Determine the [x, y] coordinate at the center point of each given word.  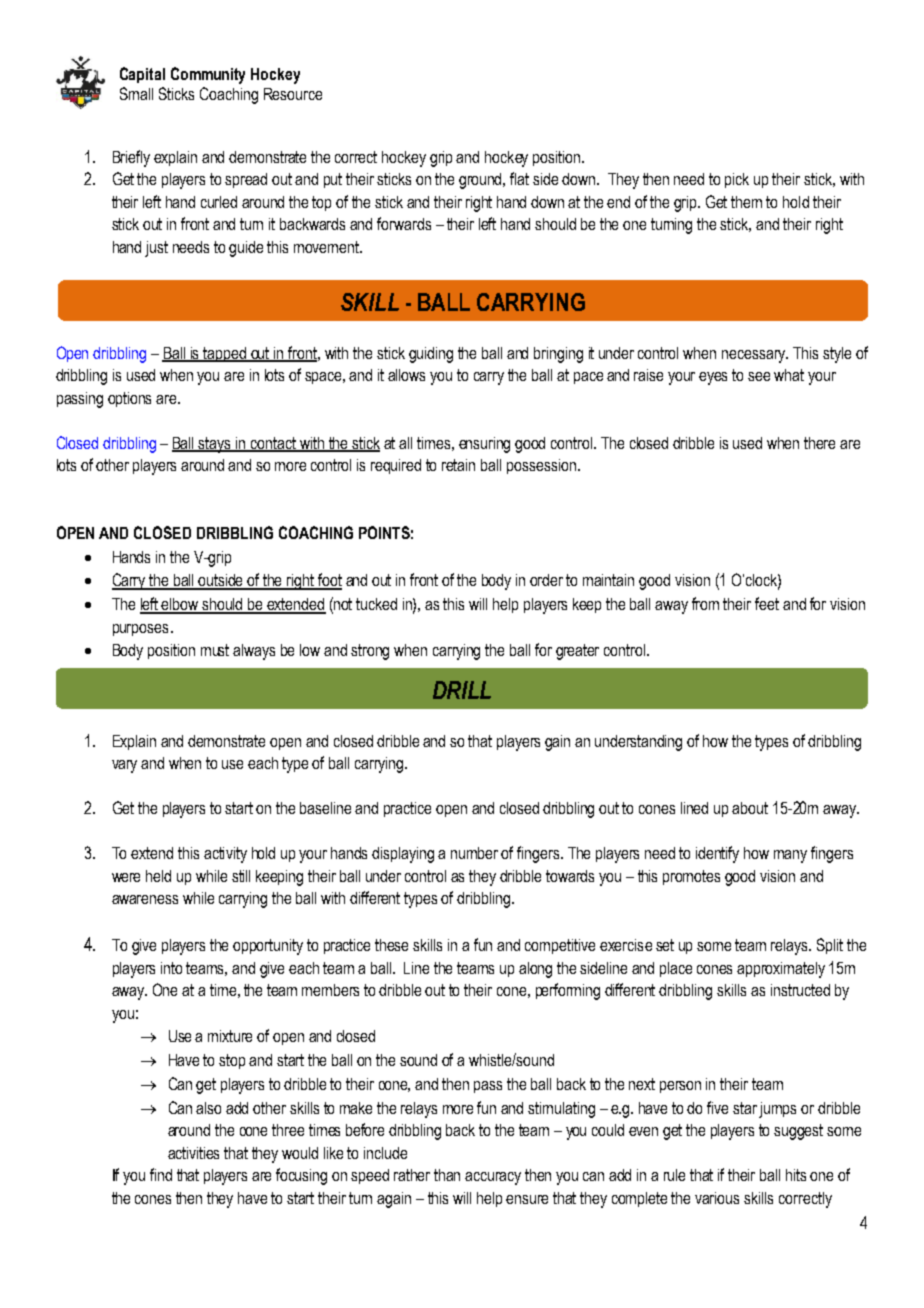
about [750, 808]
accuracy [493, 1178]
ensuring [484, 445]
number [474, 853]
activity [225, 855]
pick [737, 180]
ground [482, 181]
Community [208, 75]
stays [215, 445]
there [819, 443]
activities [193, 1153]
